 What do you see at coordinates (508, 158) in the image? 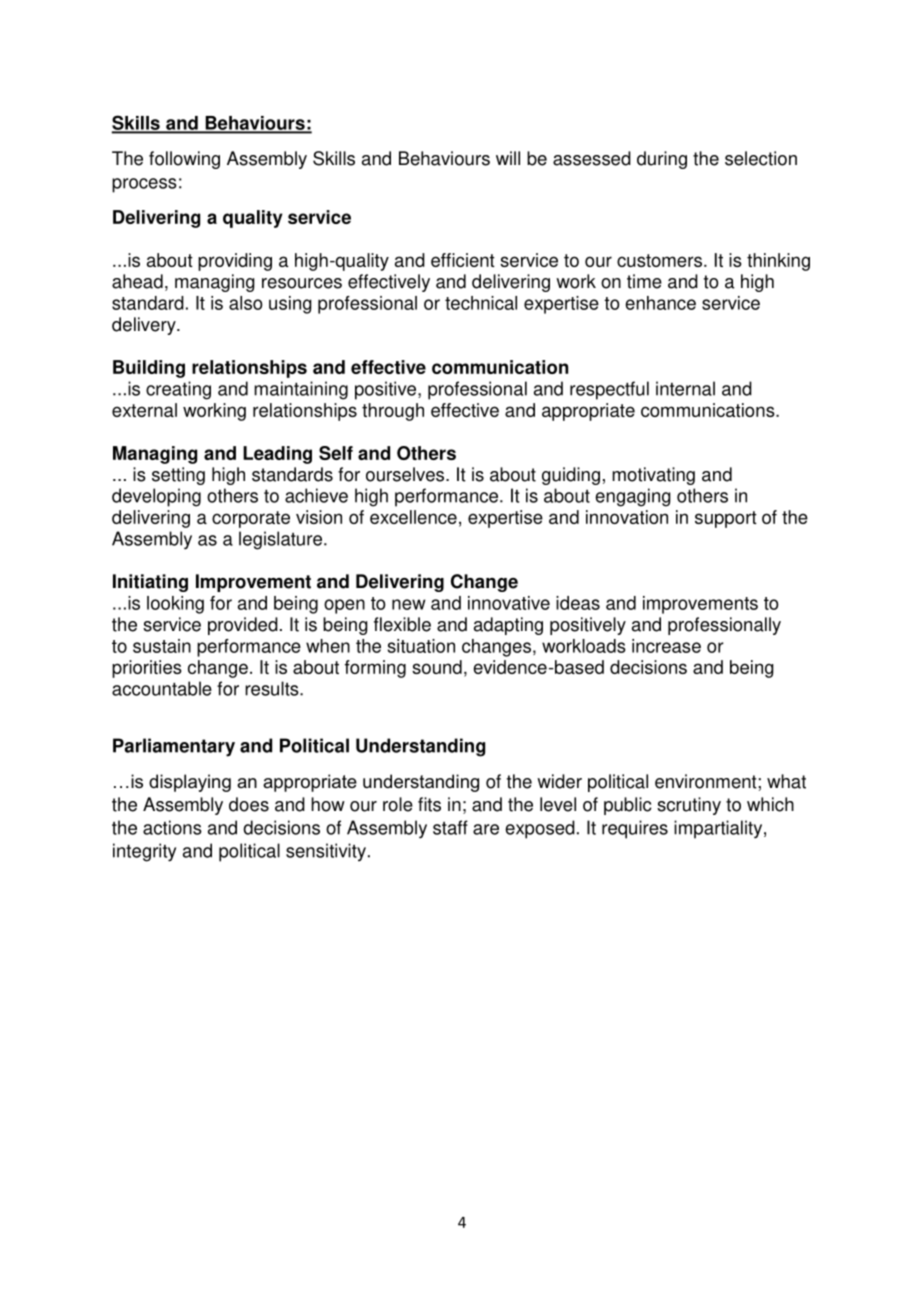
I see `will` at bounding box center [508, 158].
